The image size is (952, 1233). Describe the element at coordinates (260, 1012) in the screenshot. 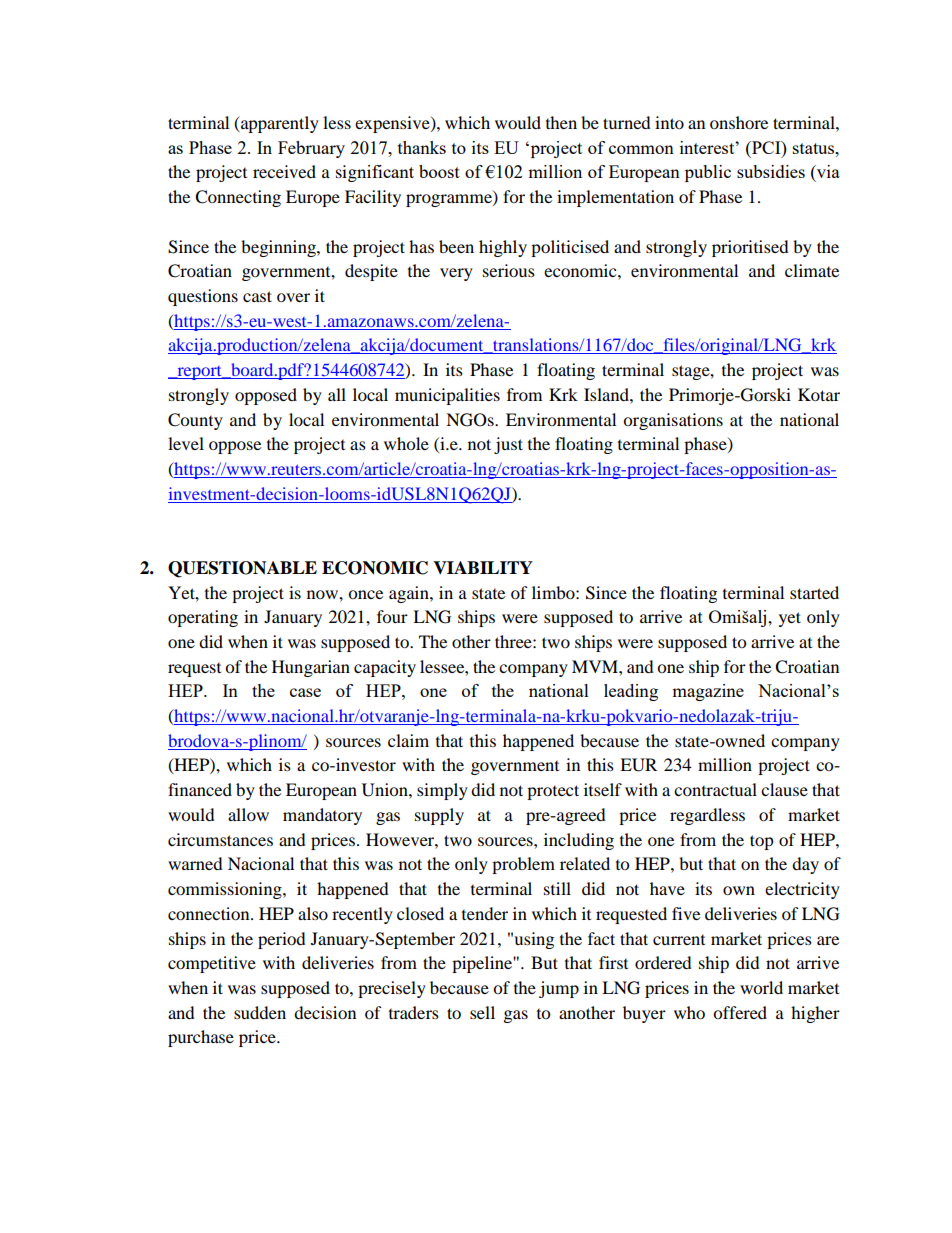

I see `sudden` at that location.
